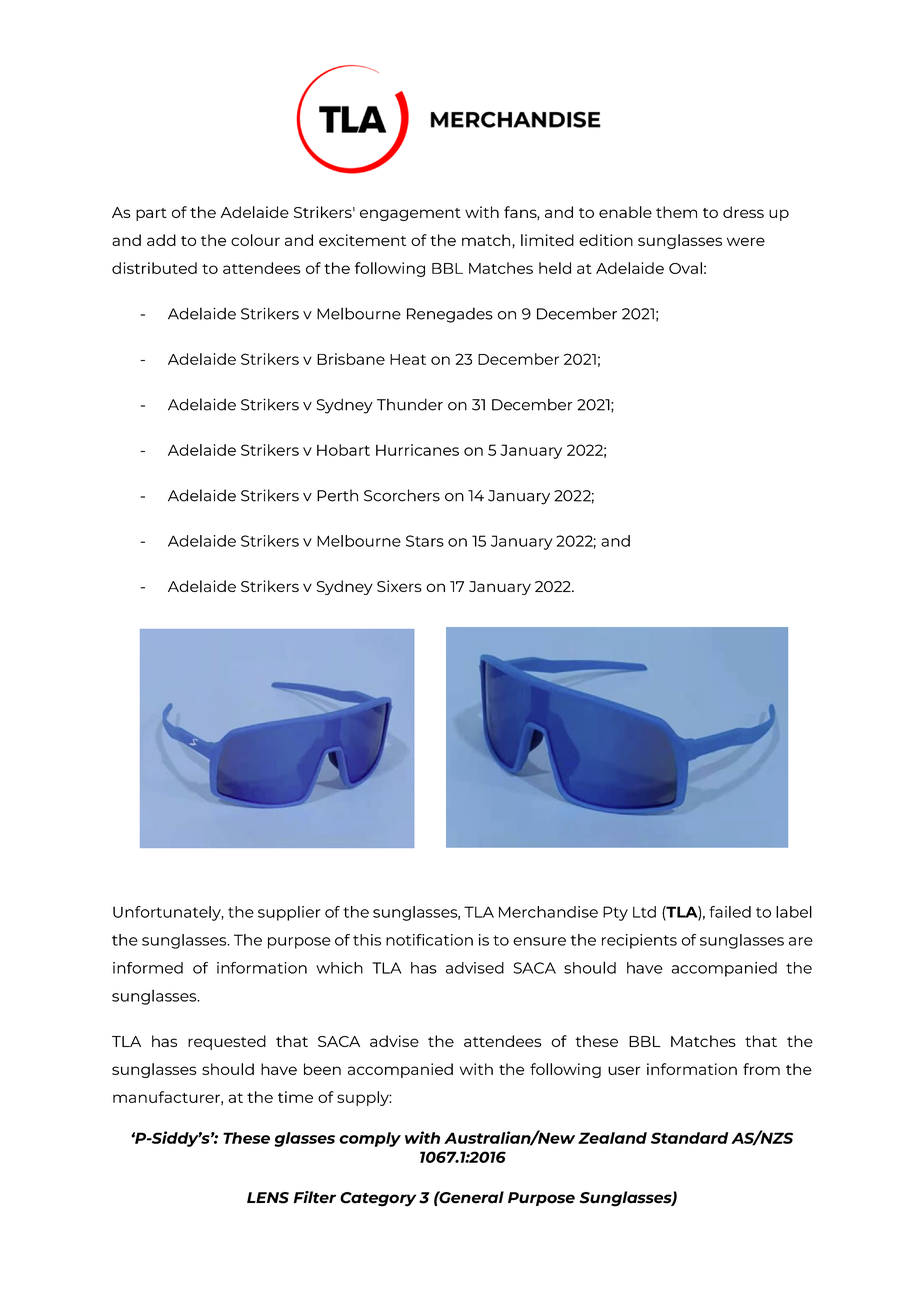  Describe the element at coordinates (746, 241) in the screenshot. I see `were` at that location.
